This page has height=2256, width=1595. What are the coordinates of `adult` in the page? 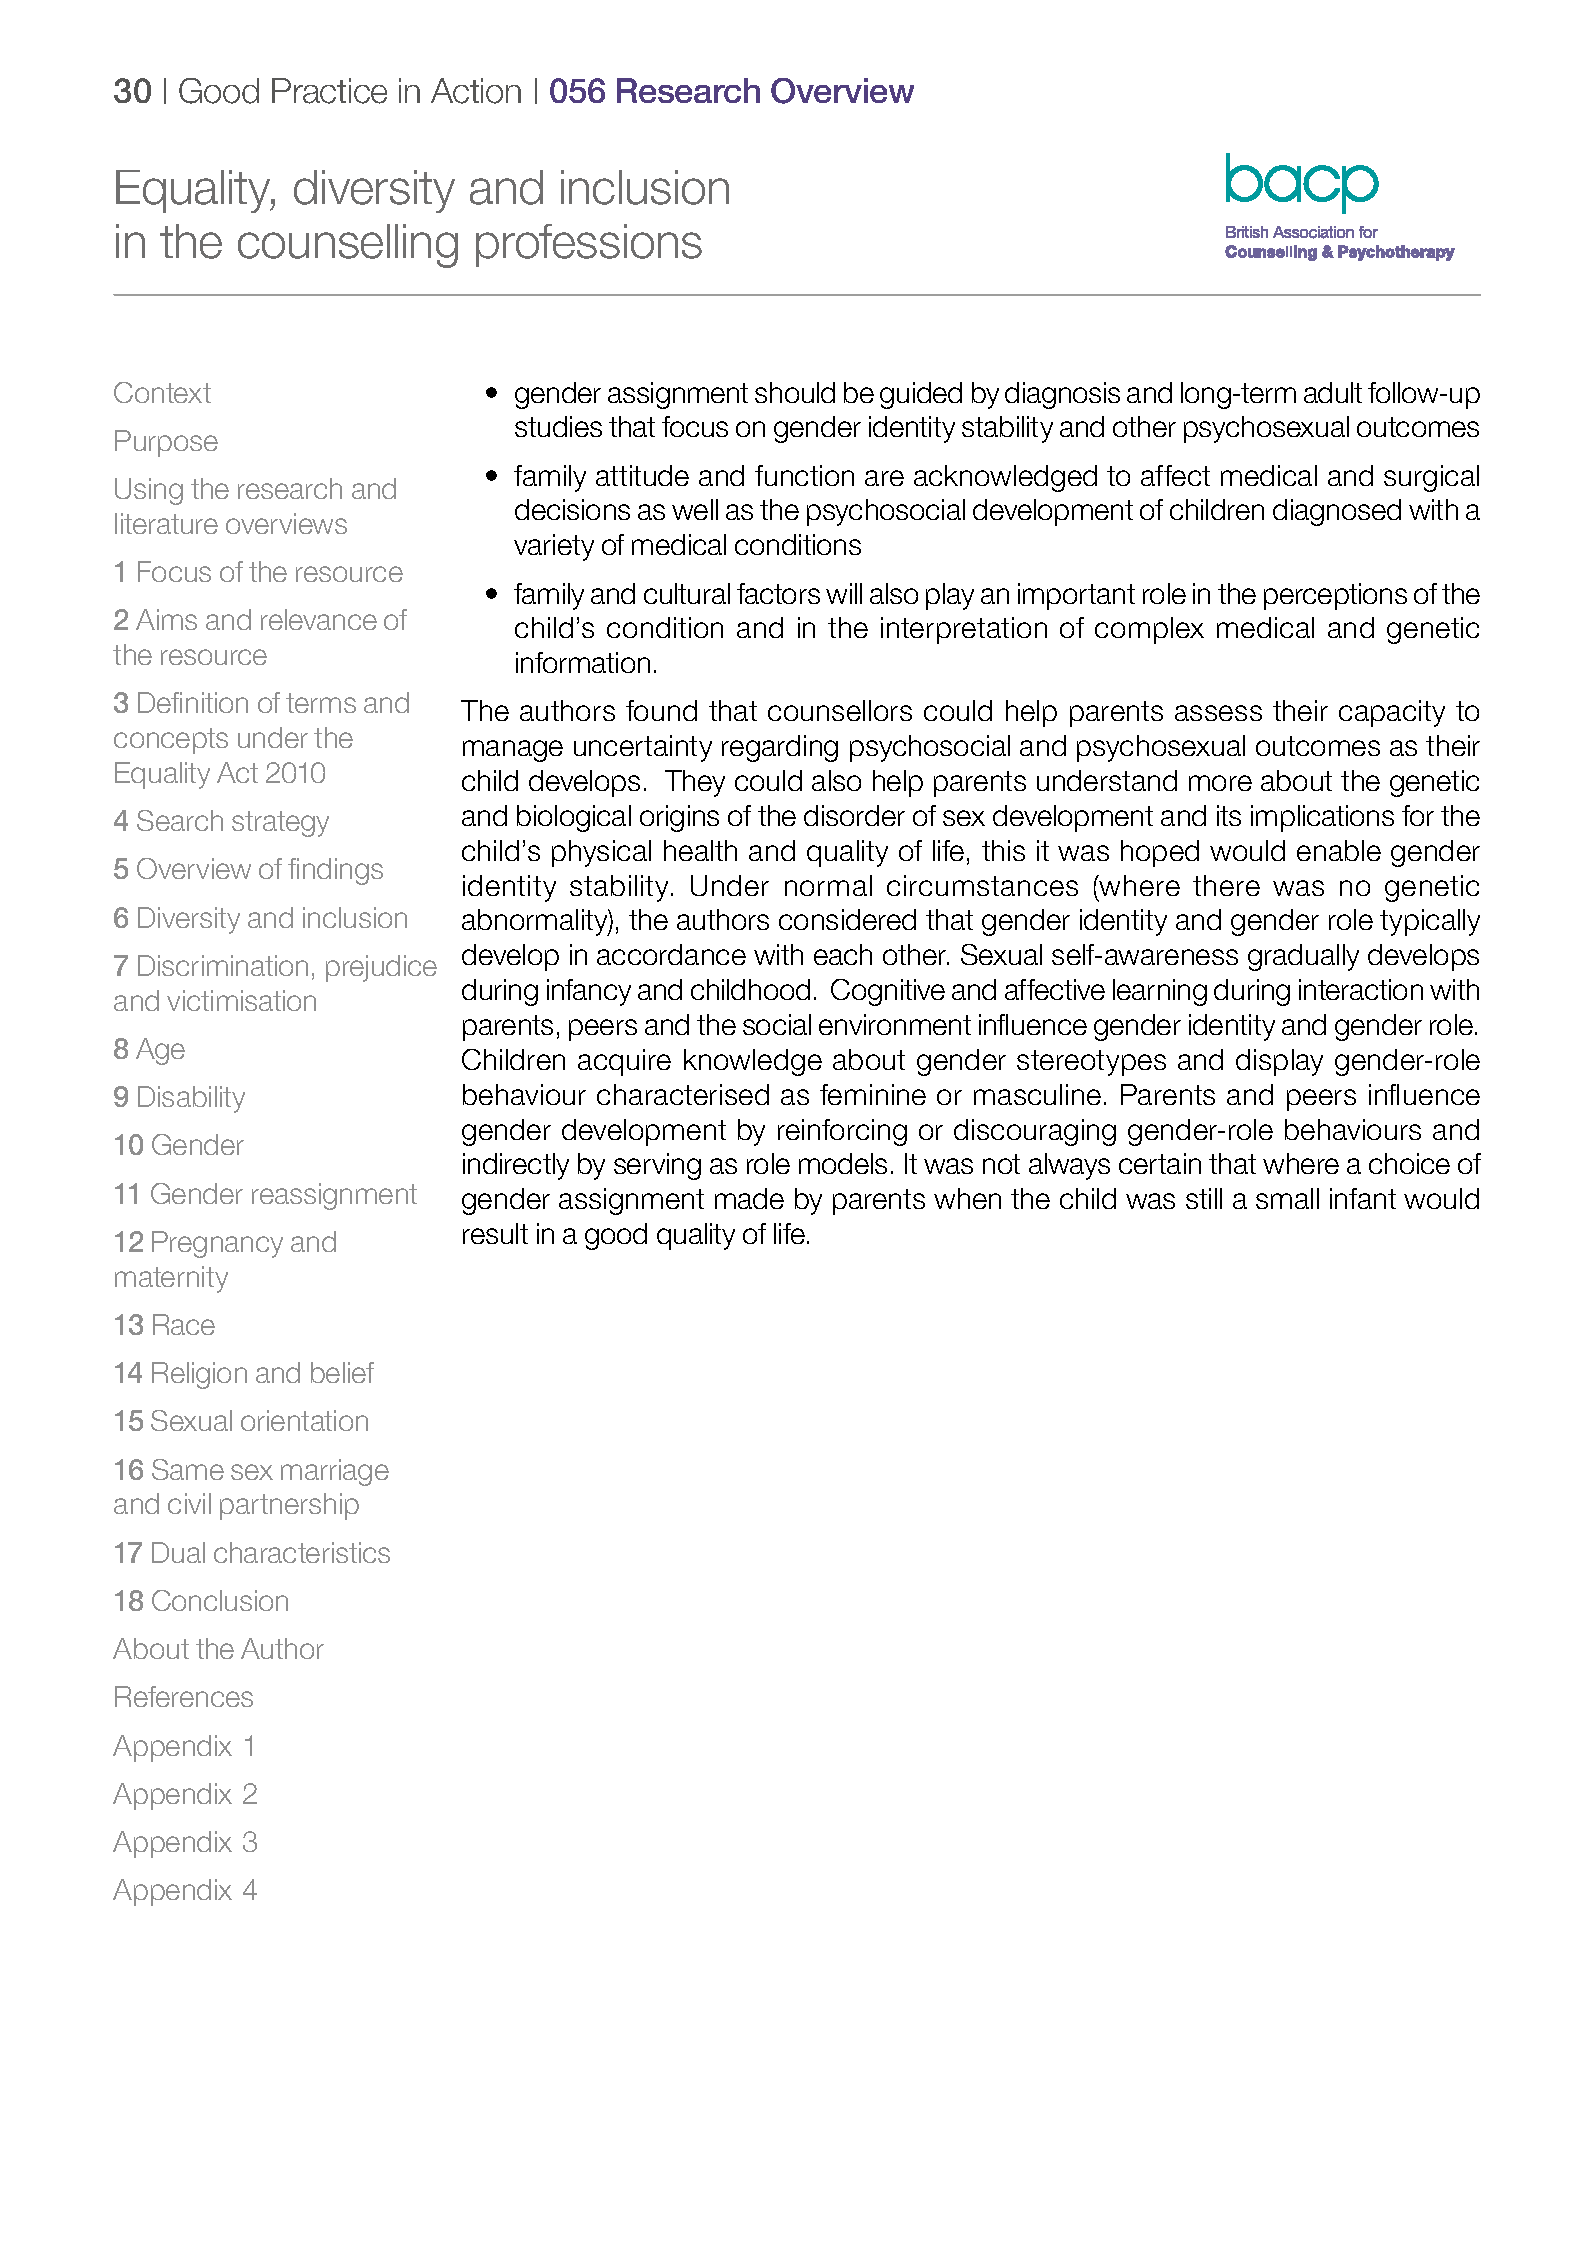 It's located at (1333, 392).
